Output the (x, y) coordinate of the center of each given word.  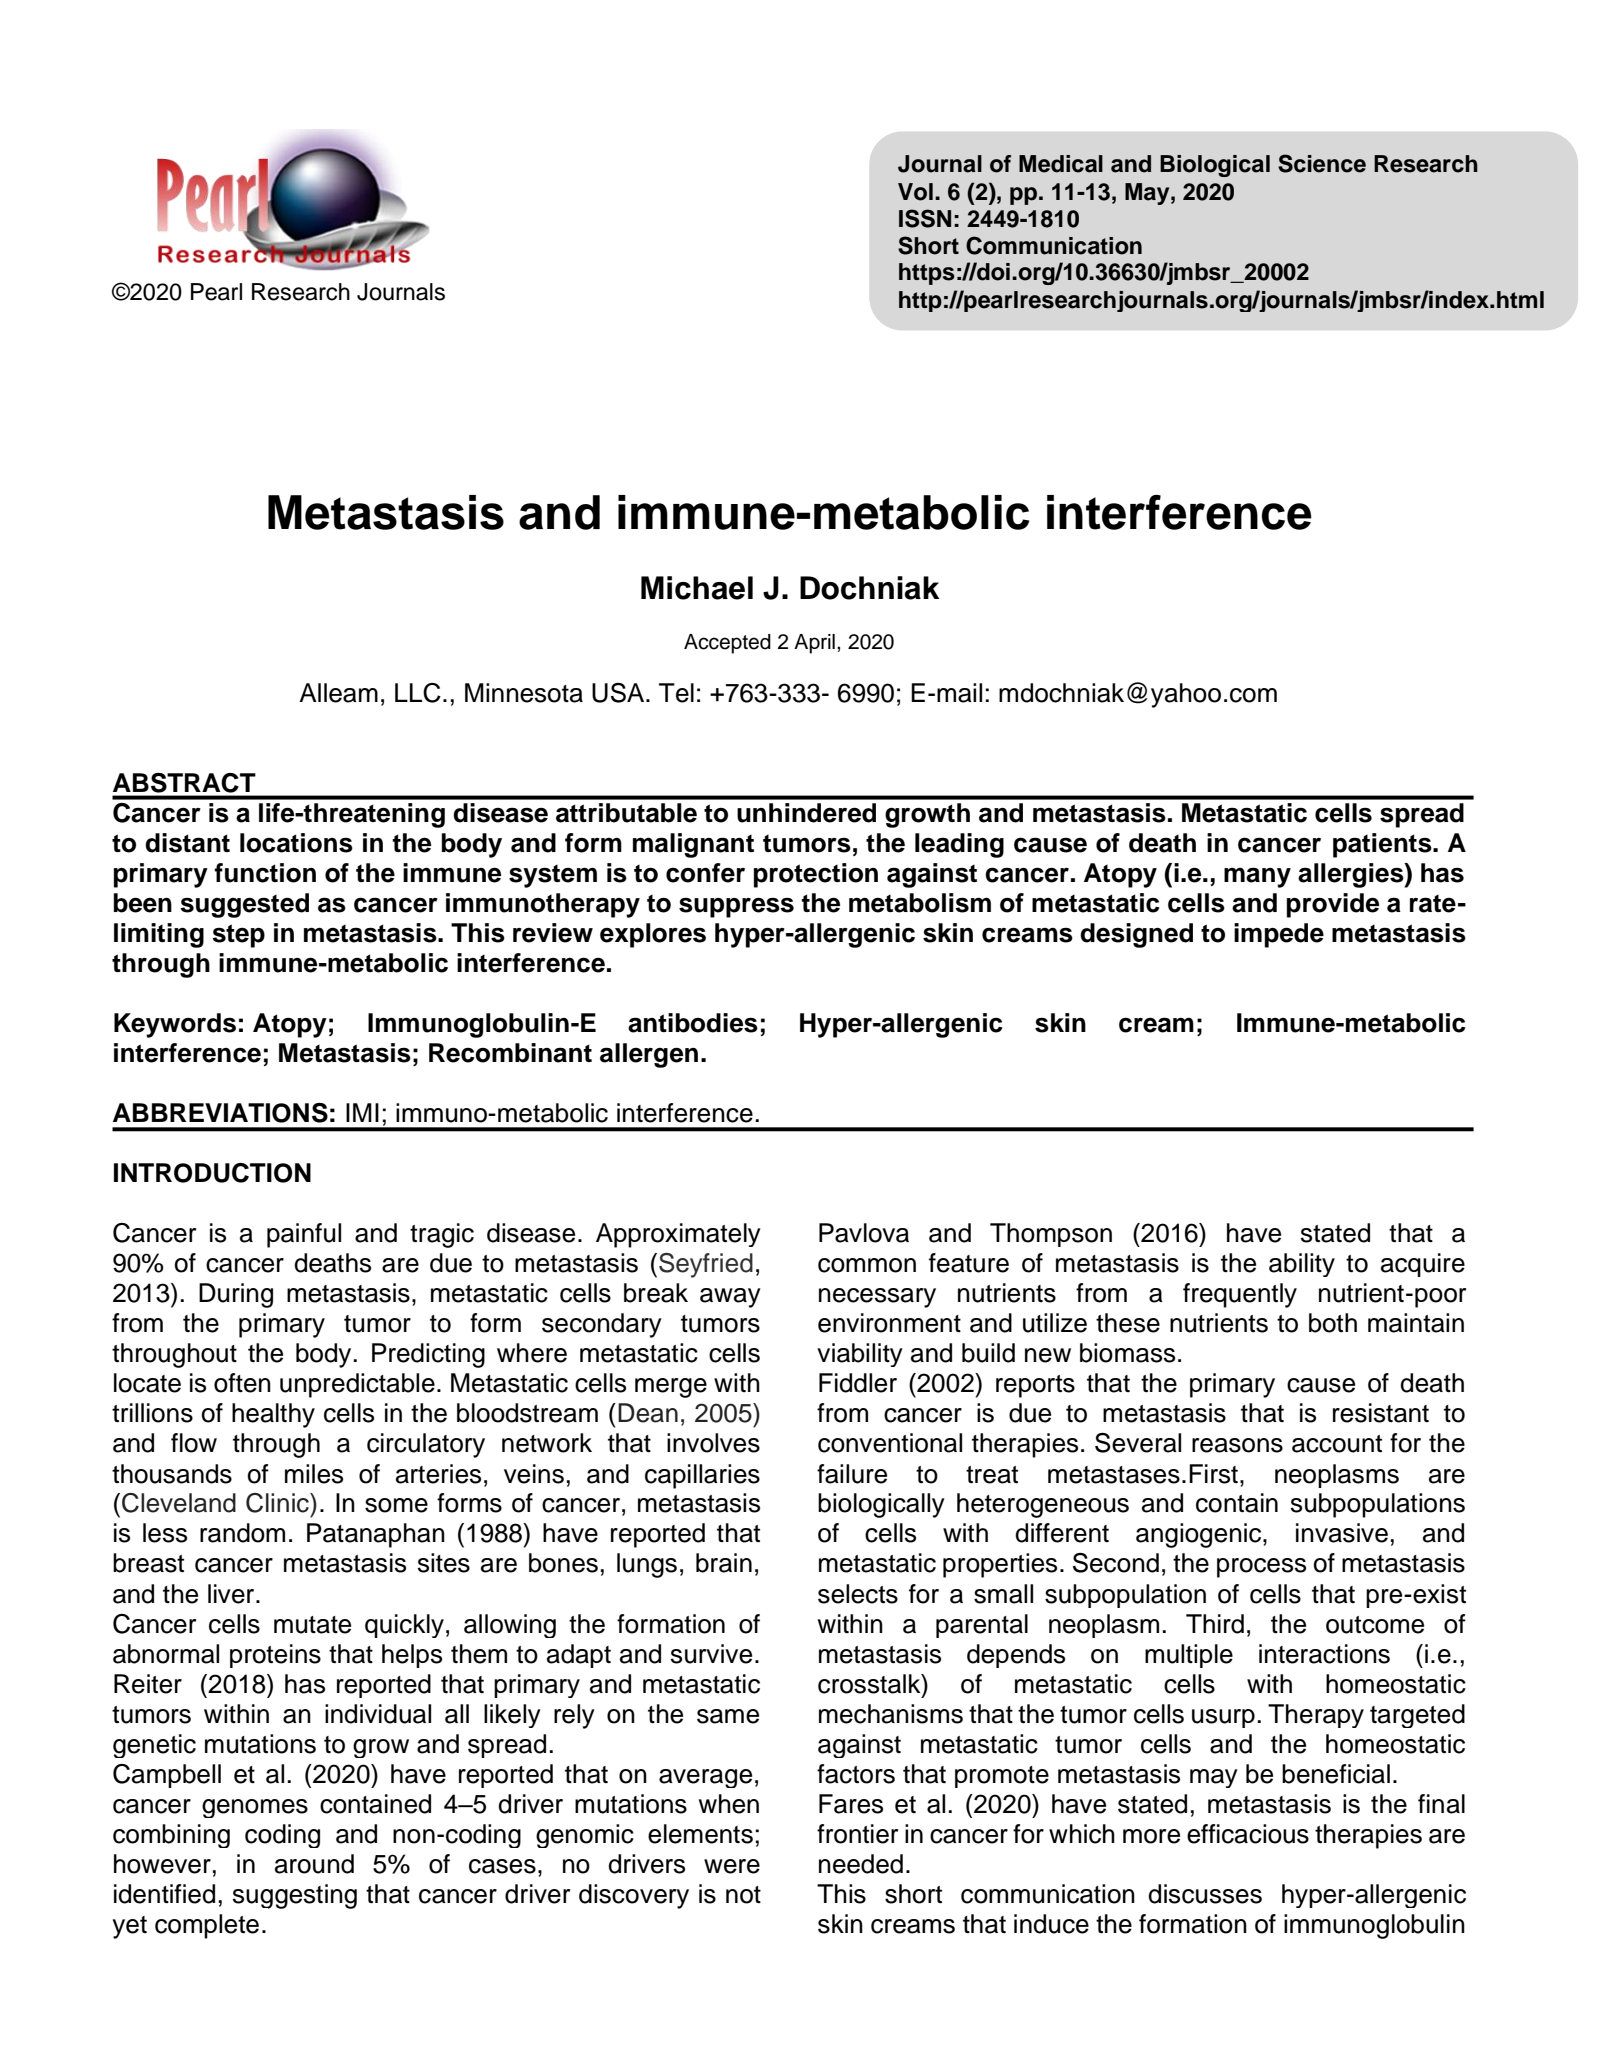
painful (304, 1235)
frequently (1240, 1295)
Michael (697, 588)
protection (816, 875)
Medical (1061, 164)
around (314, 1864)
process (1261, 1568)
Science (1322, 163)
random (242, 1533)
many (1257, 877)
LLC (418, 693)
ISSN (925, 218)
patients (1383, 845)
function (265, 873)
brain (724, 1563)
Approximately (678, 1235)
